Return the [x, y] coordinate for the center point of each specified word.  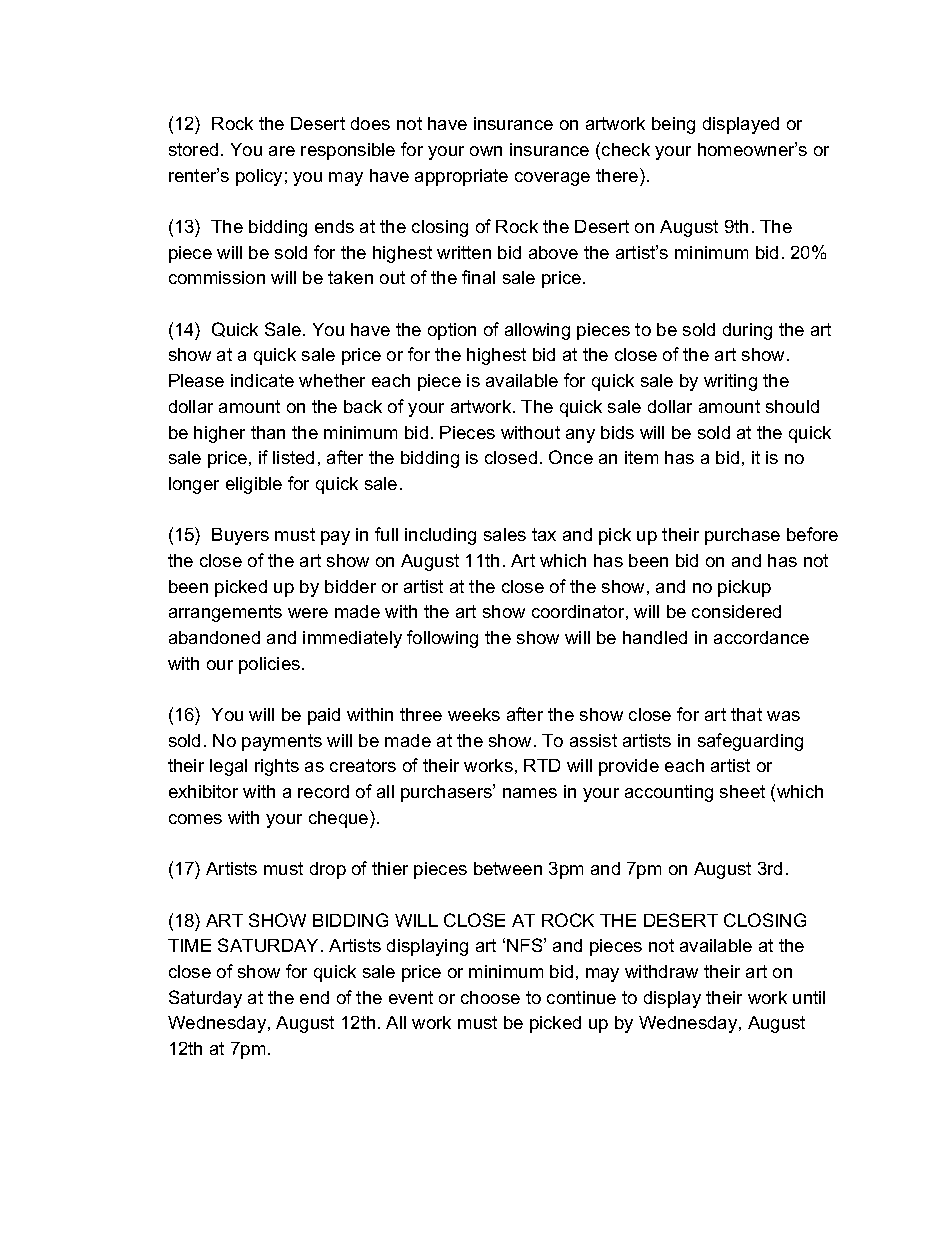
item [641, 457]
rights [277, 767]
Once [571, 457]
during [747, 331]
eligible [254, 485]
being [673, 125]
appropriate [461, 177]
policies [271, 665]
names [530, 793]
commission [217, 277]
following [442, 639]
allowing [537, 331]
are [282, 151]
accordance [761, 637]
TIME [189, 945]
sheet [742, 791]
